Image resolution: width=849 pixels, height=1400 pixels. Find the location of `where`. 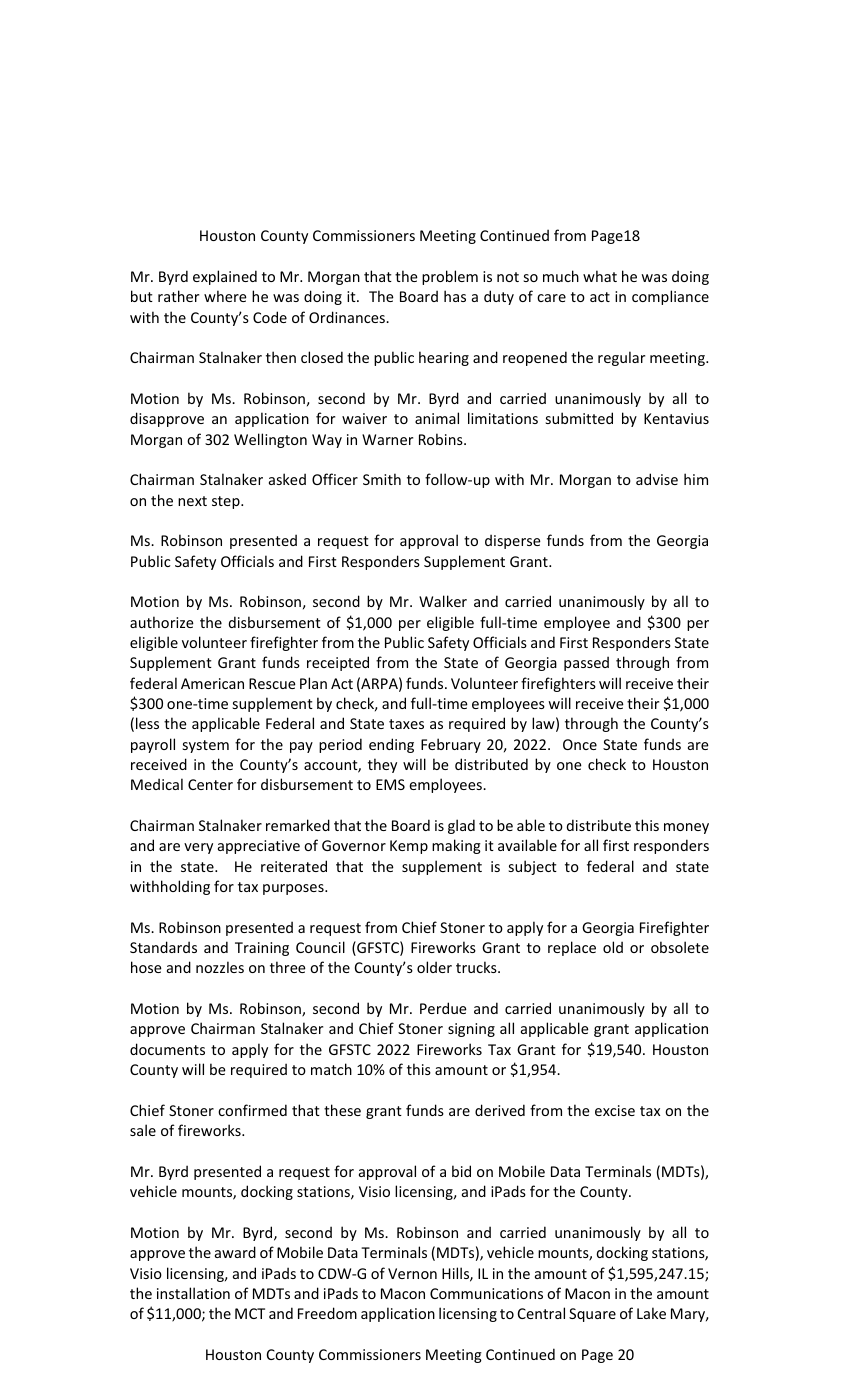

where is located at coordinates (225, 296).
